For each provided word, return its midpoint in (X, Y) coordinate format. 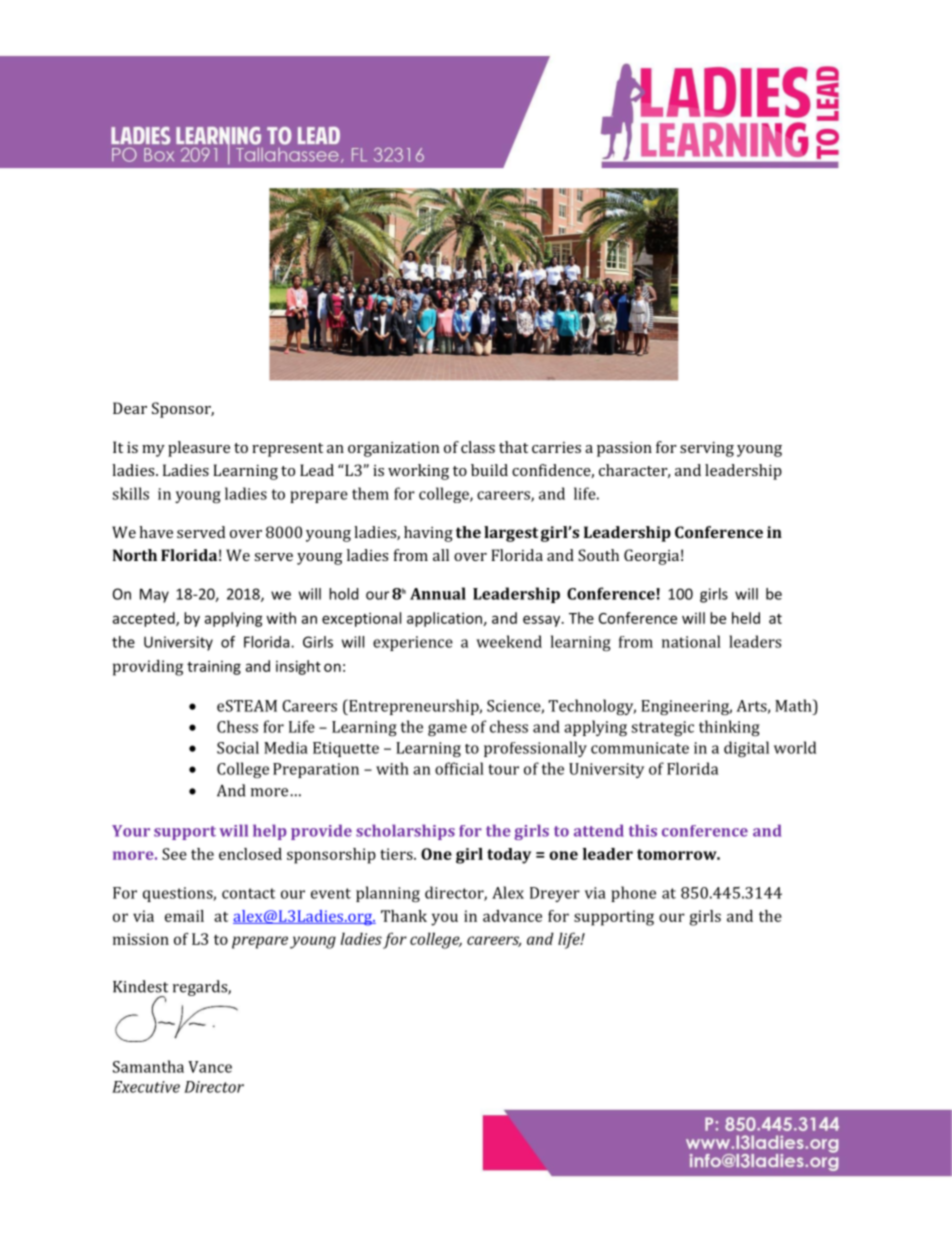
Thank (404, 916)
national (691, 641)
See (174, 854)
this (643, 830)
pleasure (199, 449)
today (509, 856)
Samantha (148, 1066)
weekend (509, 641)
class (478, 447)
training (214, 667)
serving (707, 449)
